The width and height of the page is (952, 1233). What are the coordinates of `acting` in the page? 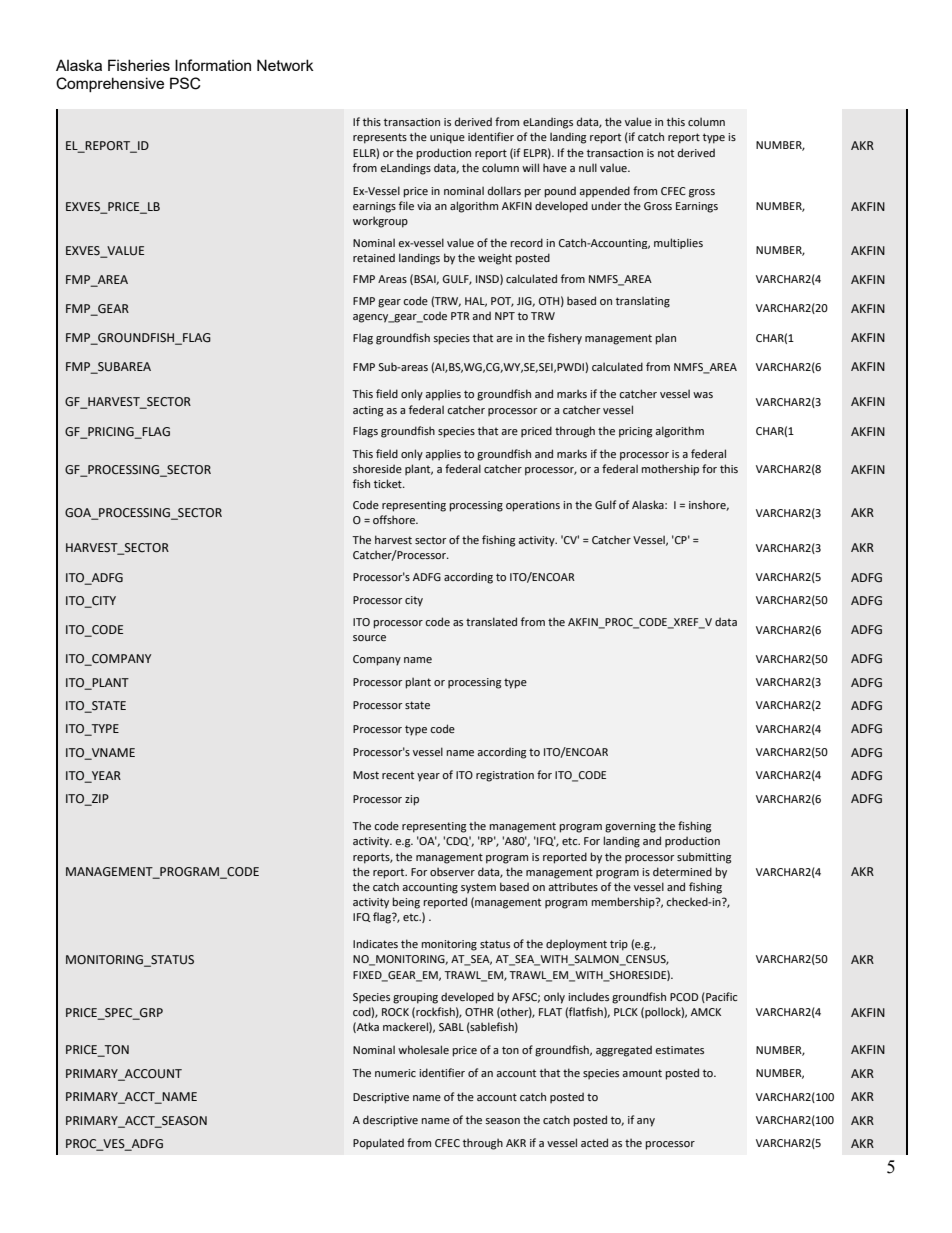 It's located at (368, 411).
